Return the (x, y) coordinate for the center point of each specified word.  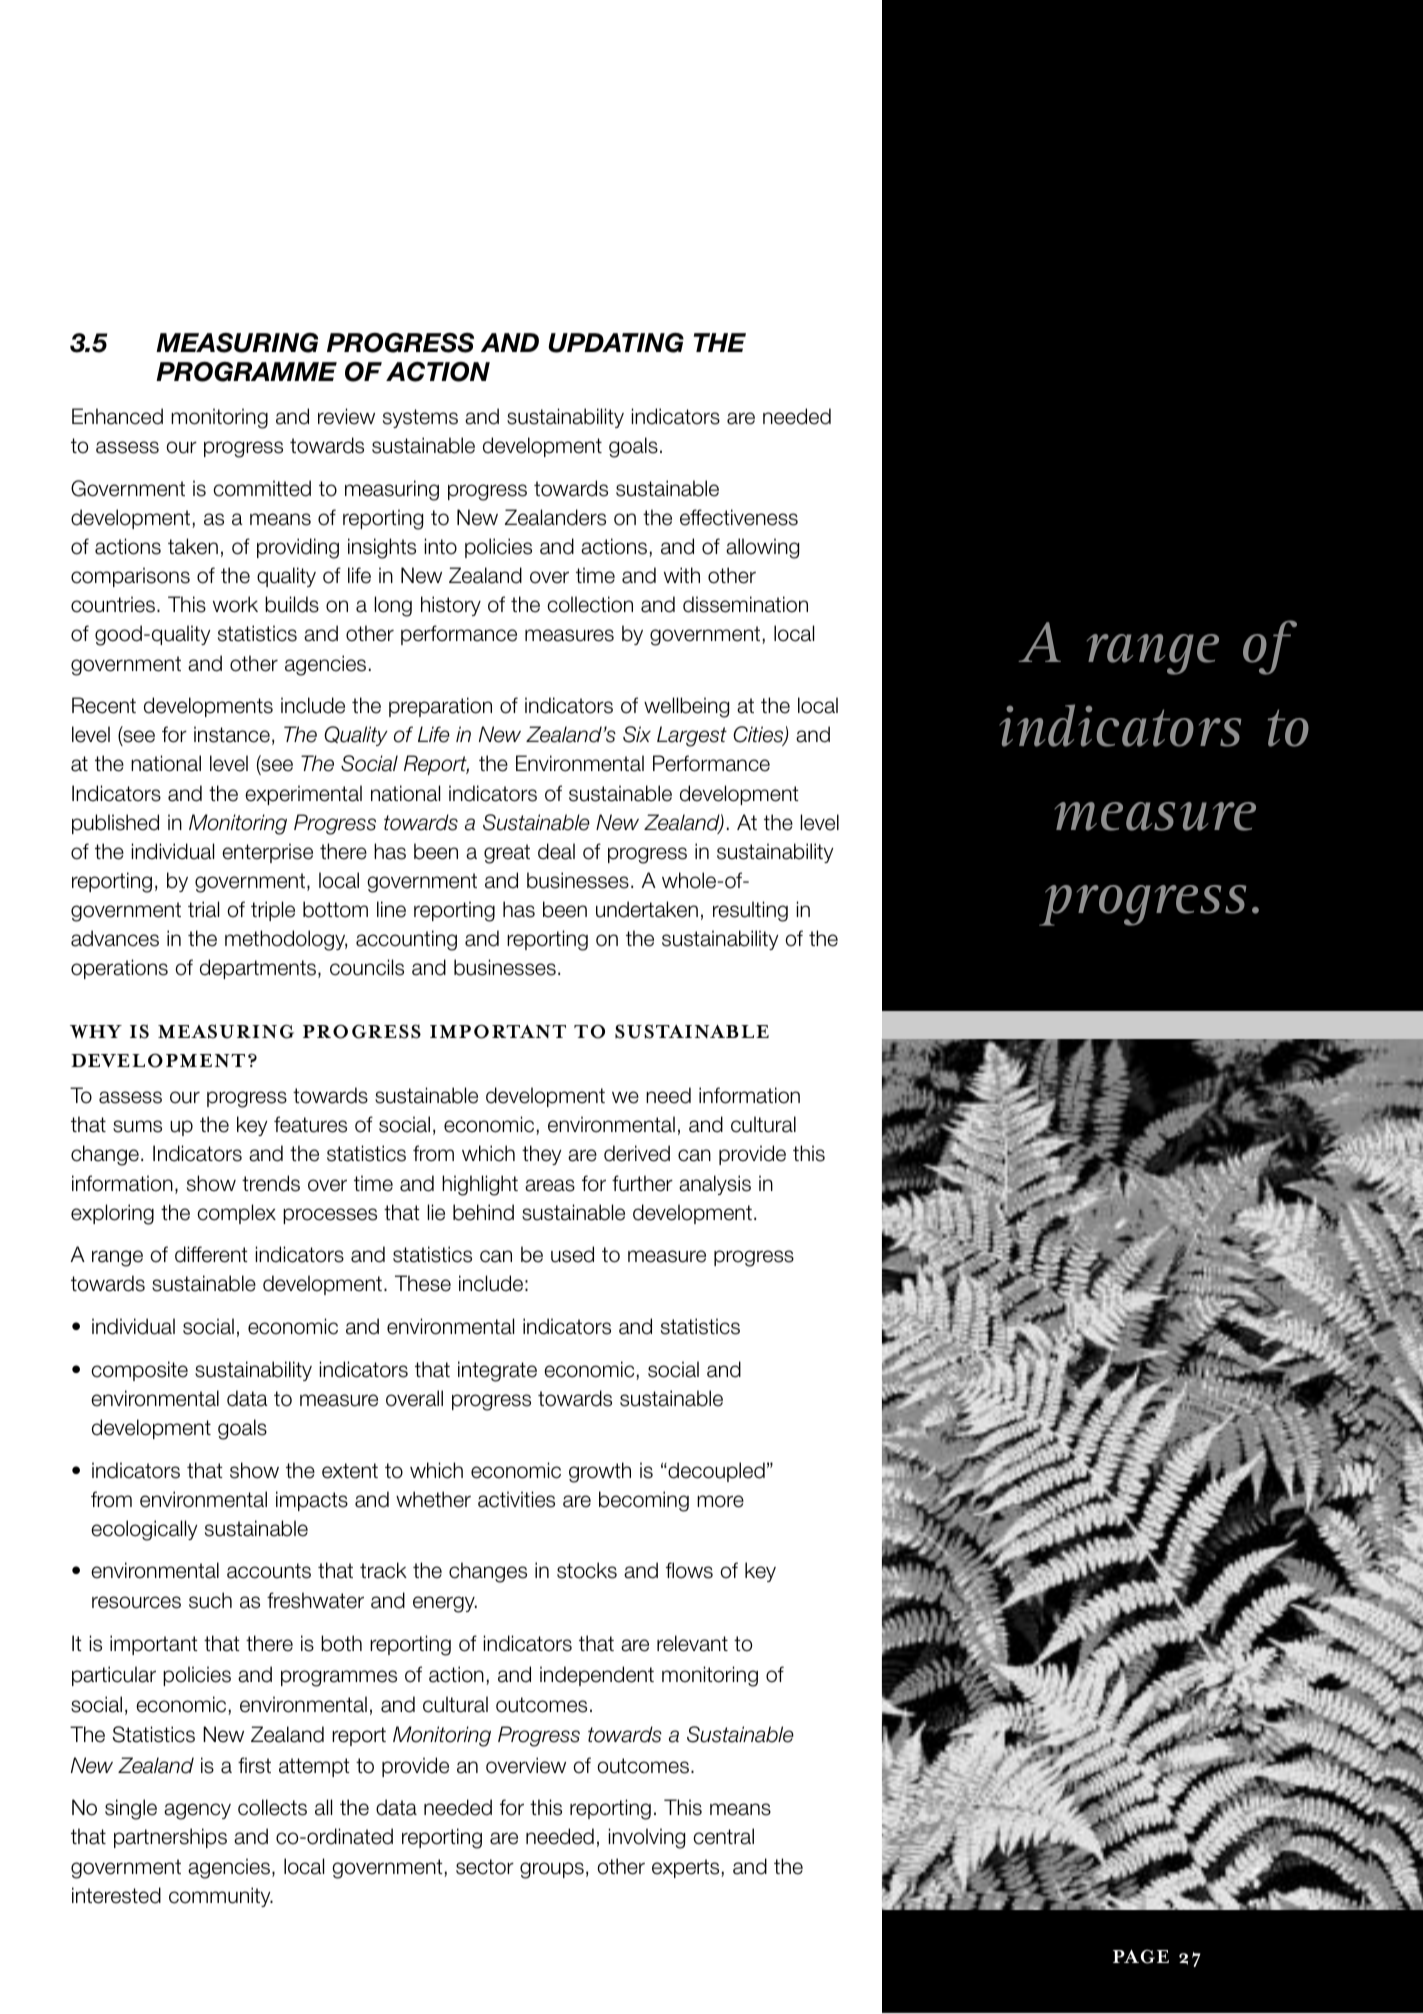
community (221, 1897)
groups (552, 1870)
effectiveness (739, 517)
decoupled (715, 1472)
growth (600, 1472)
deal (556, 851)
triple (273, 911)
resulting (750, 911)
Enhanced (117, 416)
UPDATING (616, 342)
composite (139, 1371)
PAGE (1141, 1956)
